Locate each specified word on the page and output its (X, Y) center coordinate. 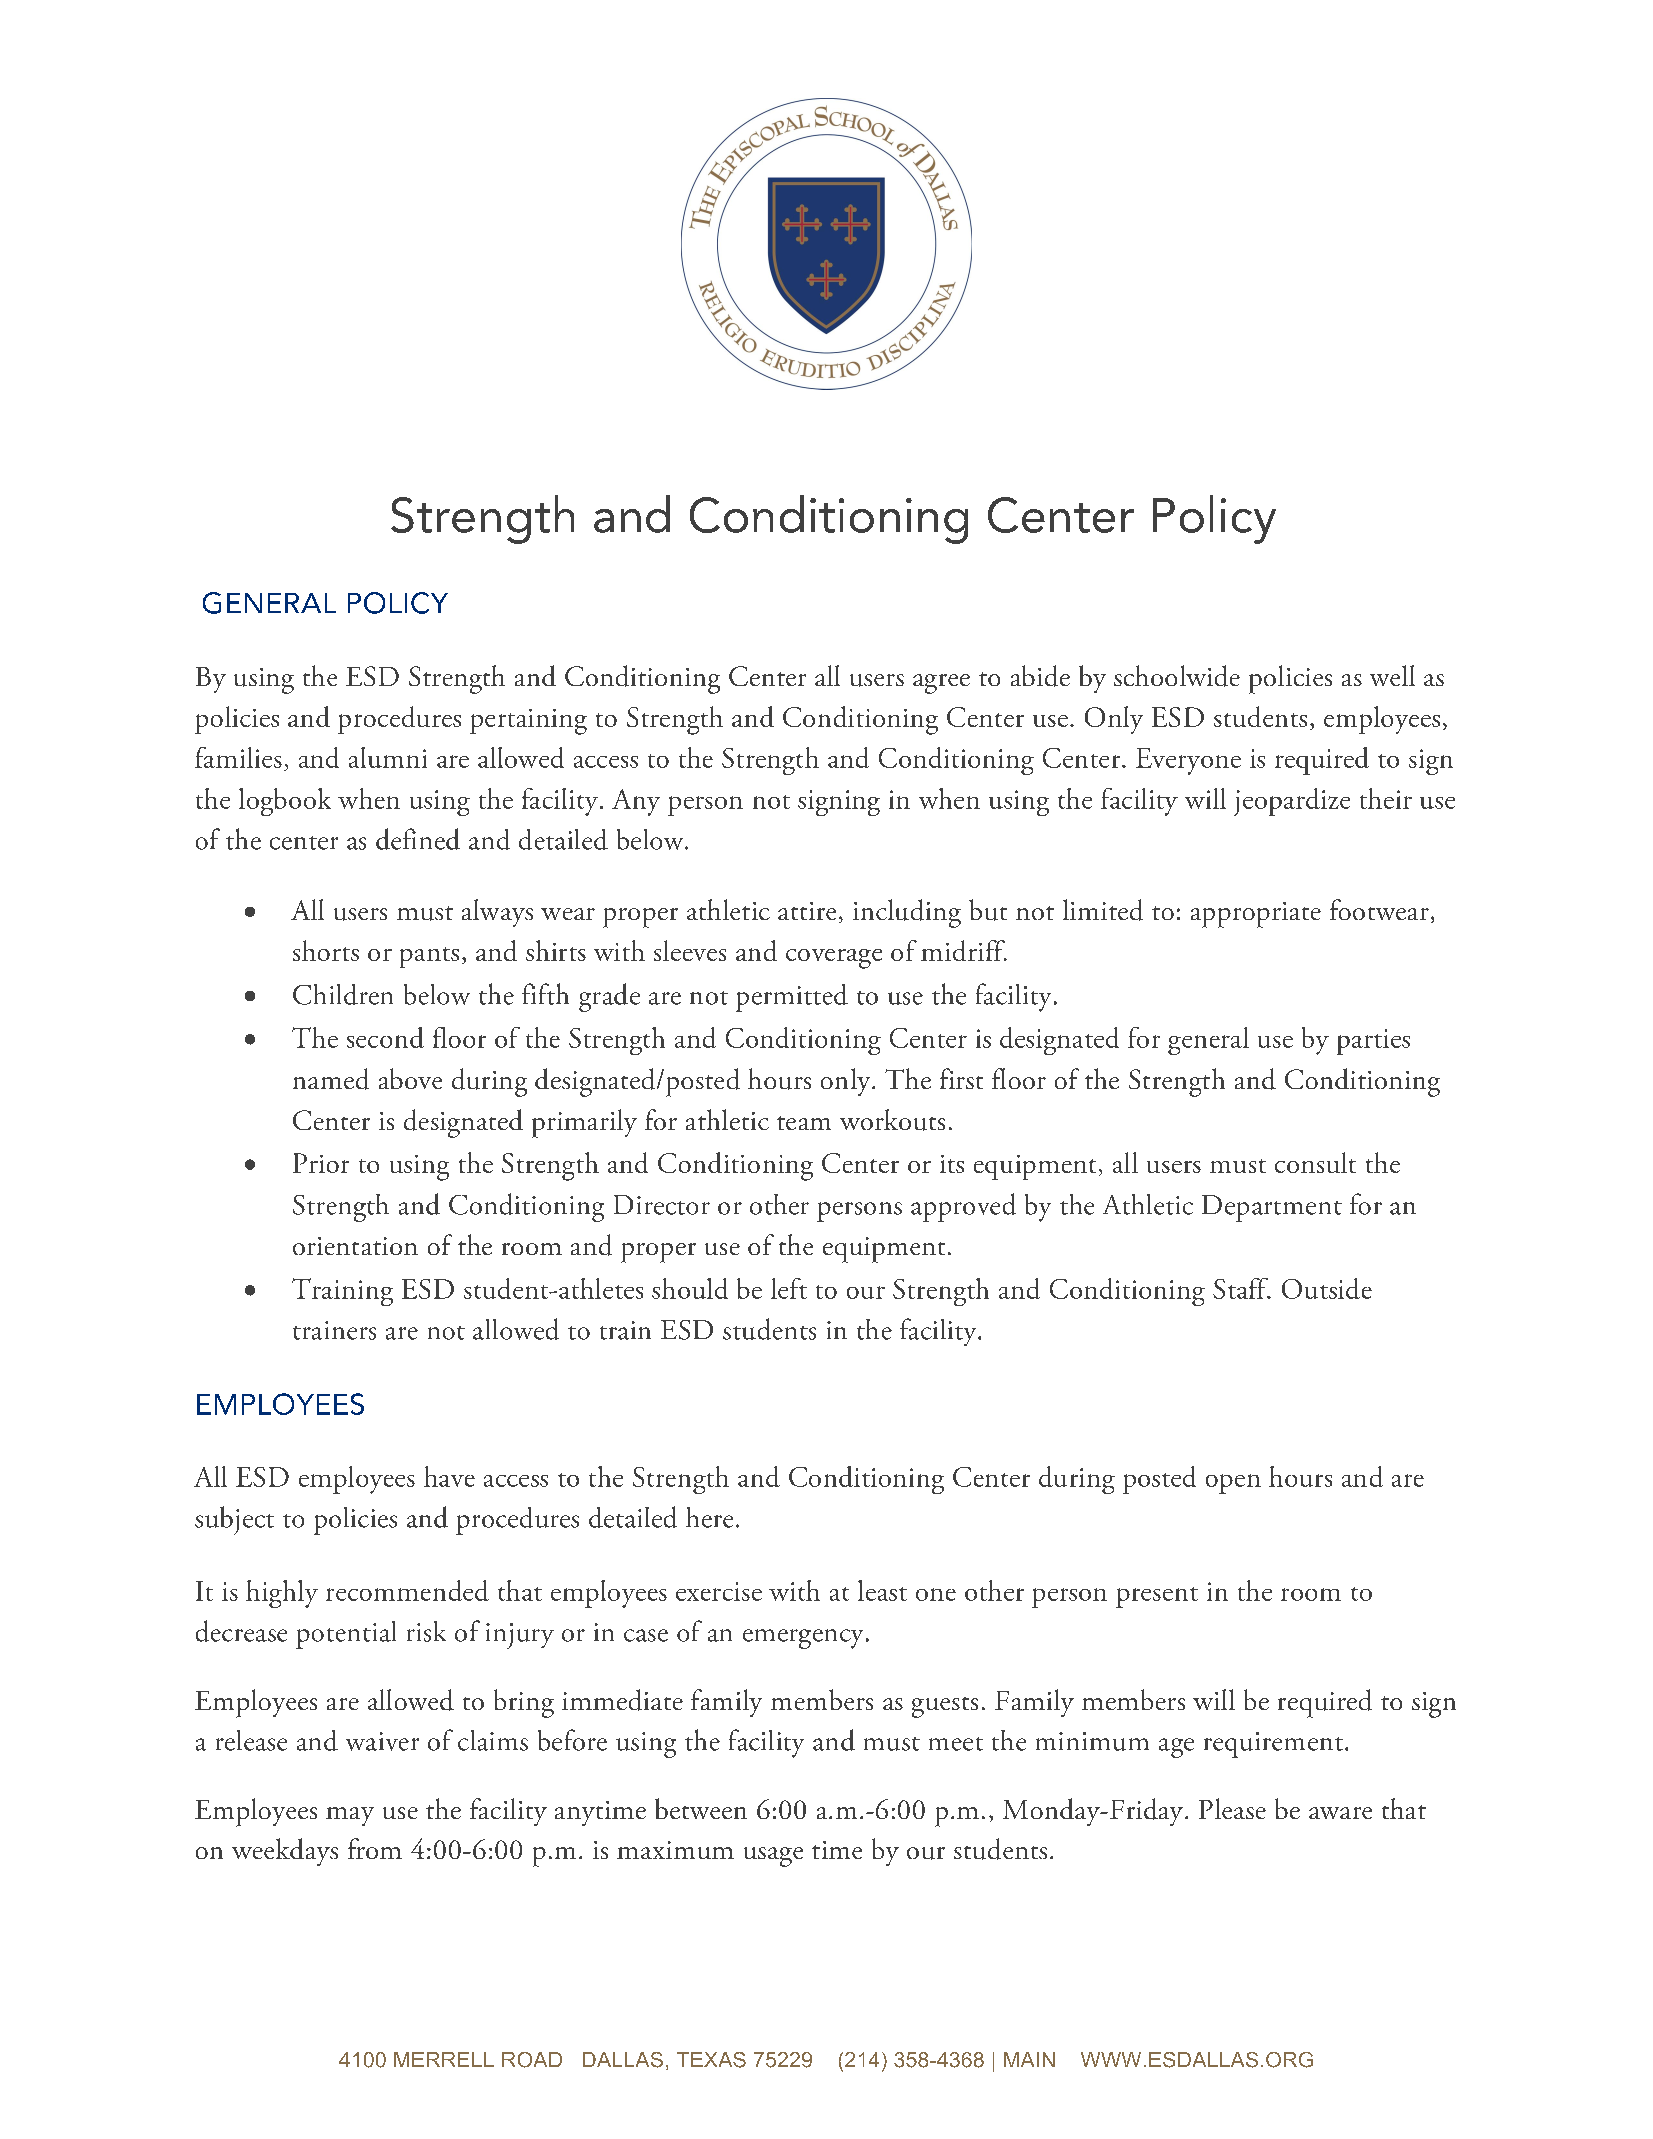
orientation (355, 1246)
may (350, 1816)
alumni (388, 757)
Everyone (1188, 761)
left (789, 1288)
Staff (1241, 1288)
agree (941, 684)
